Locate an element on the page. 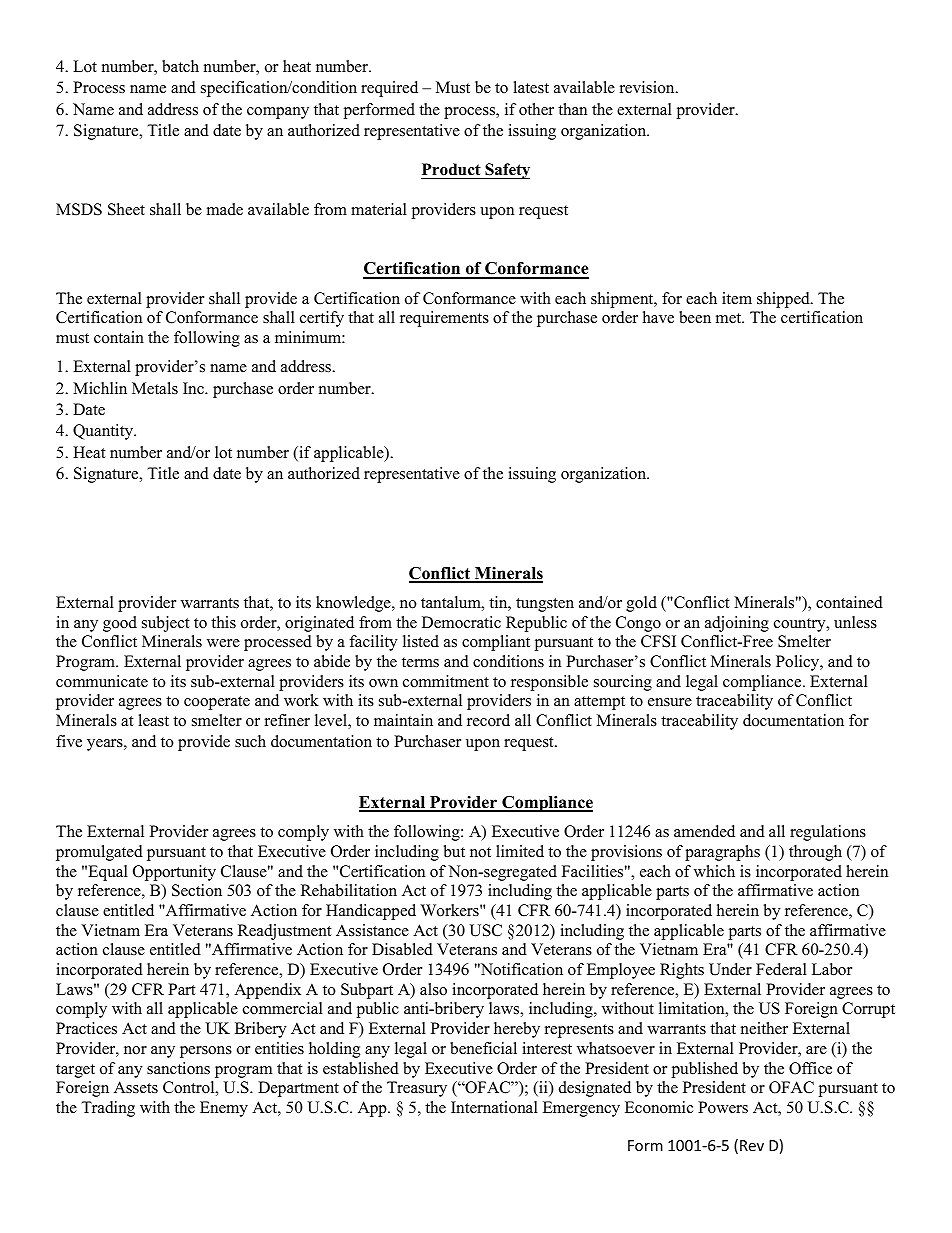 This document has width=952, height=1233. commitment is located at coordinates (446, 681).
